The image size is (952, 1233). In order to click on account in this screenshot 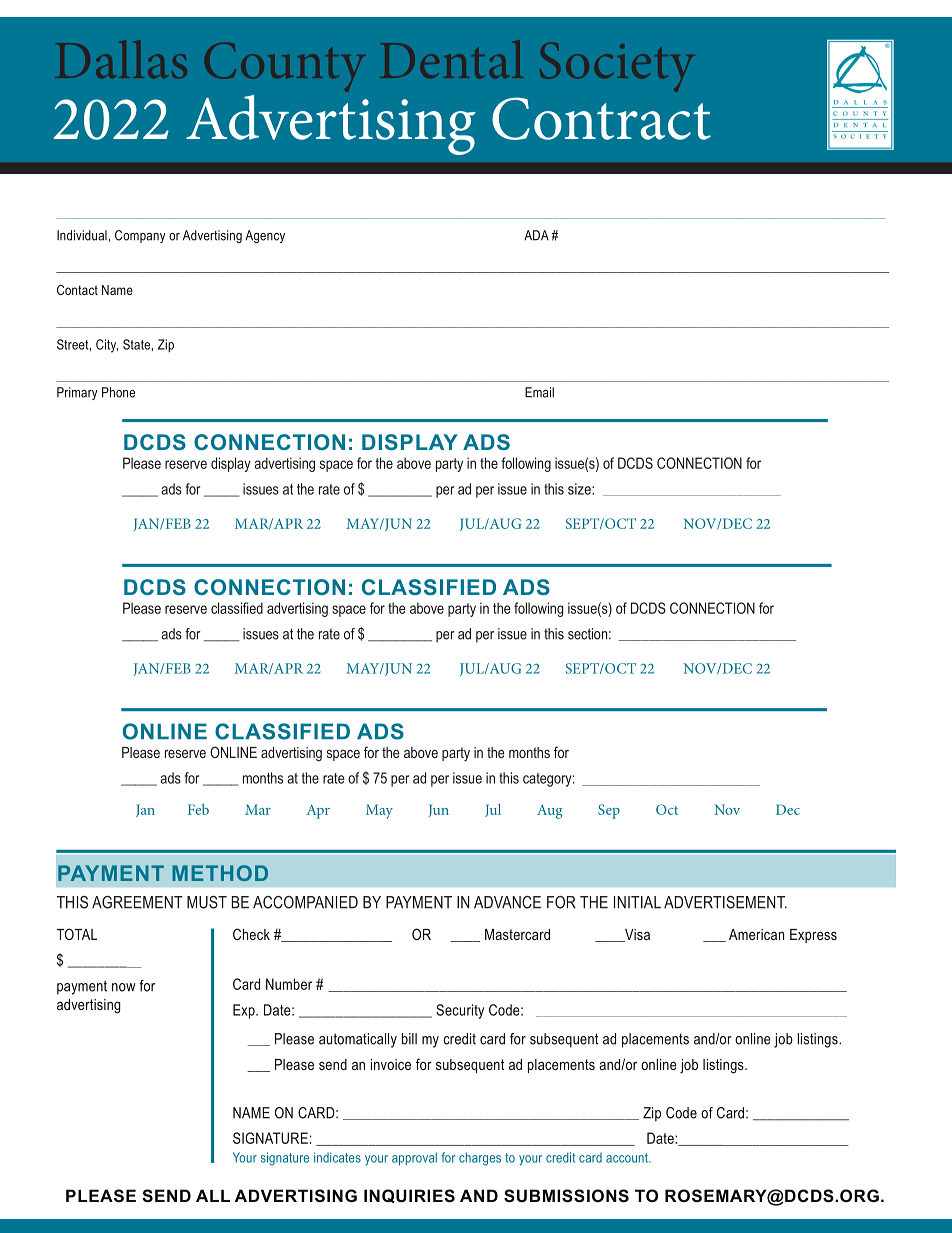, I will do `click(628, 1158)`.
